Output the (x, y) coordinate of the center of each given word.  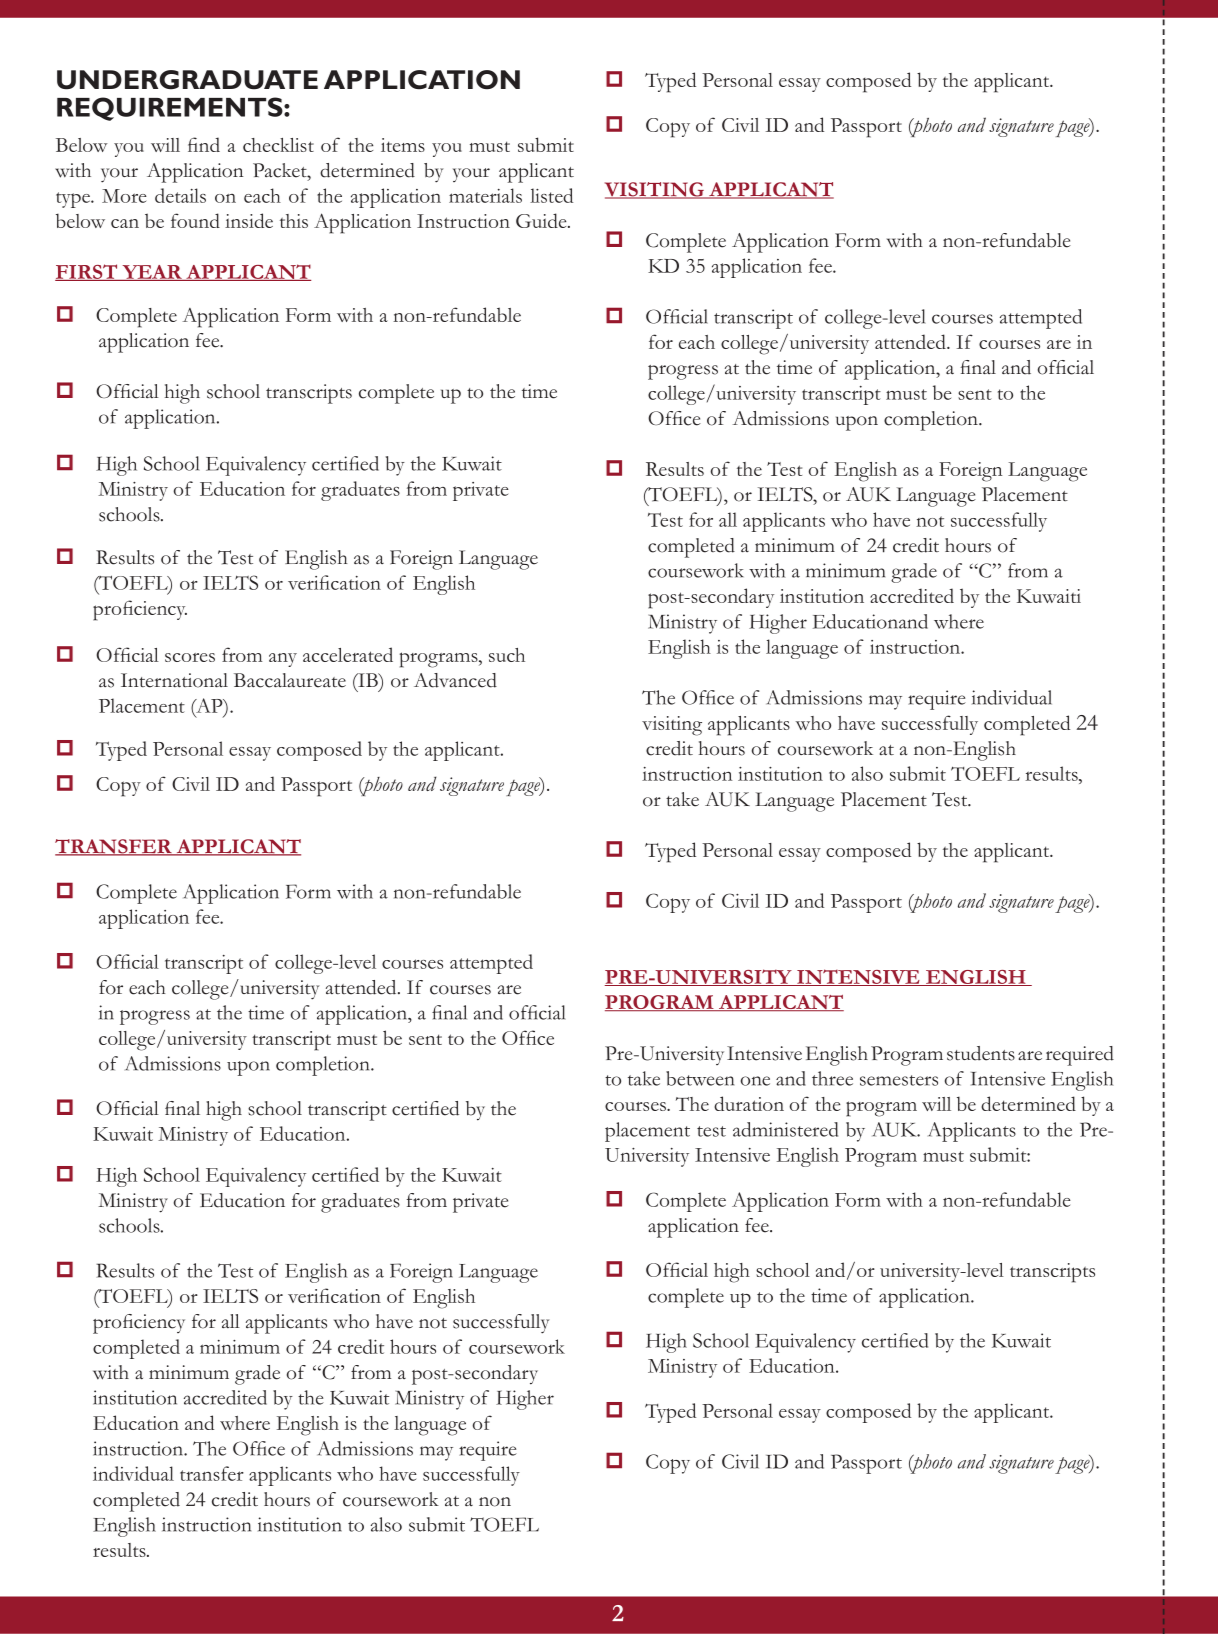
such (507, 655)
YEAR (152, 273)
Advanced (455, 680)
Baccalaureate (290, 680)
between (700, 1078)
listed (551, 195)
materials (485, 195)
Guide (542, 220)
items (403, 145)
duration (749, 1103)
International (174, 680)
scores (190, 657)
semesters (899, 1080)
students (981, 1053)
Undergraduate (187, 80)
